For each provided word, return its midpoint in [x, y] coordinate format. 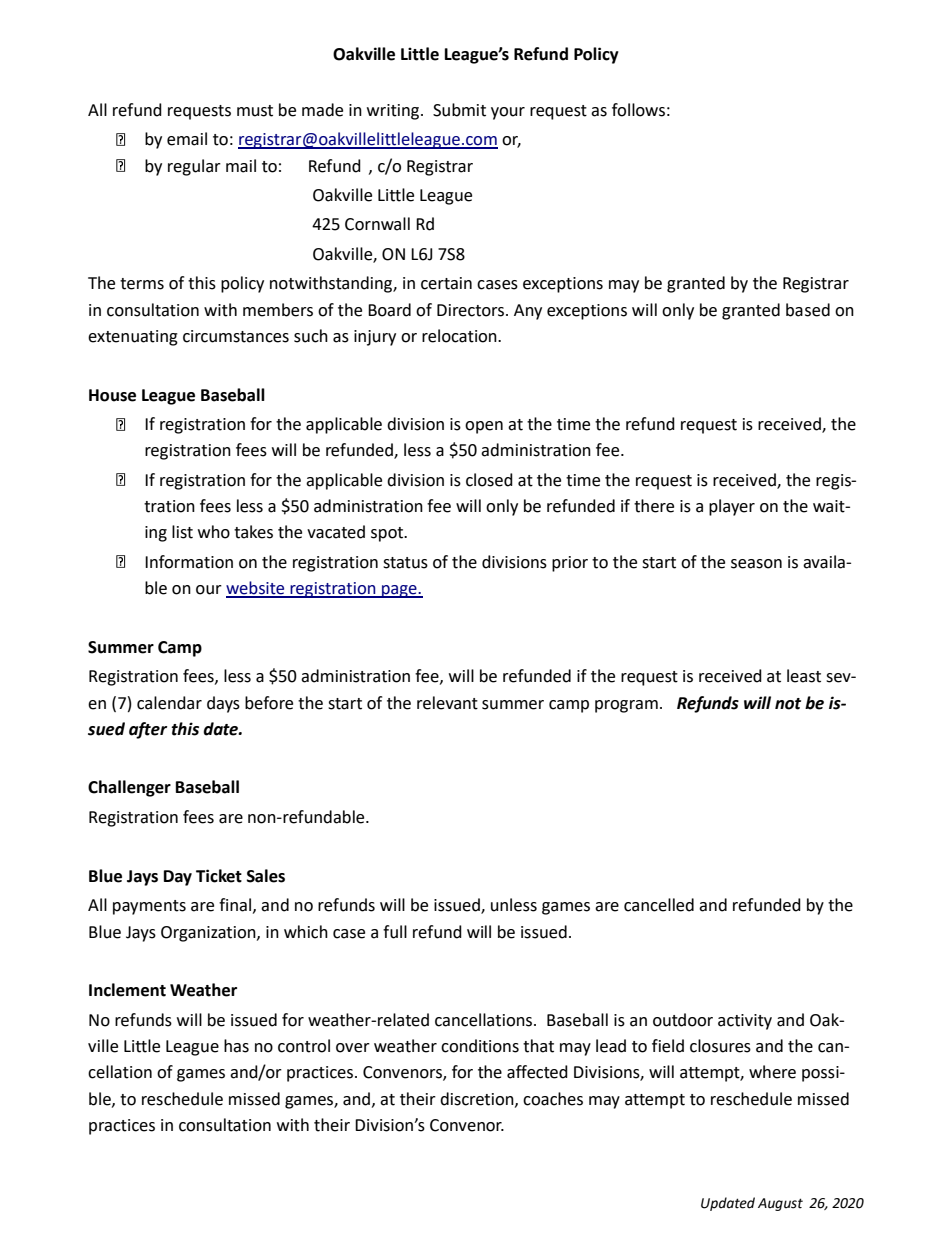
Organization [209, 934]
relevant [447, 703]
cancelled [659, 905]
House [112, 395]
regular [194, 167]
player [732, 507]
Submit [459, 110]
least [804, 676]
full [395, 932]
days [223, 704]
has [236, 1046]
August [780, 1204]
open [484, 427]
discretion [478, 1099]
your [508, 113]
